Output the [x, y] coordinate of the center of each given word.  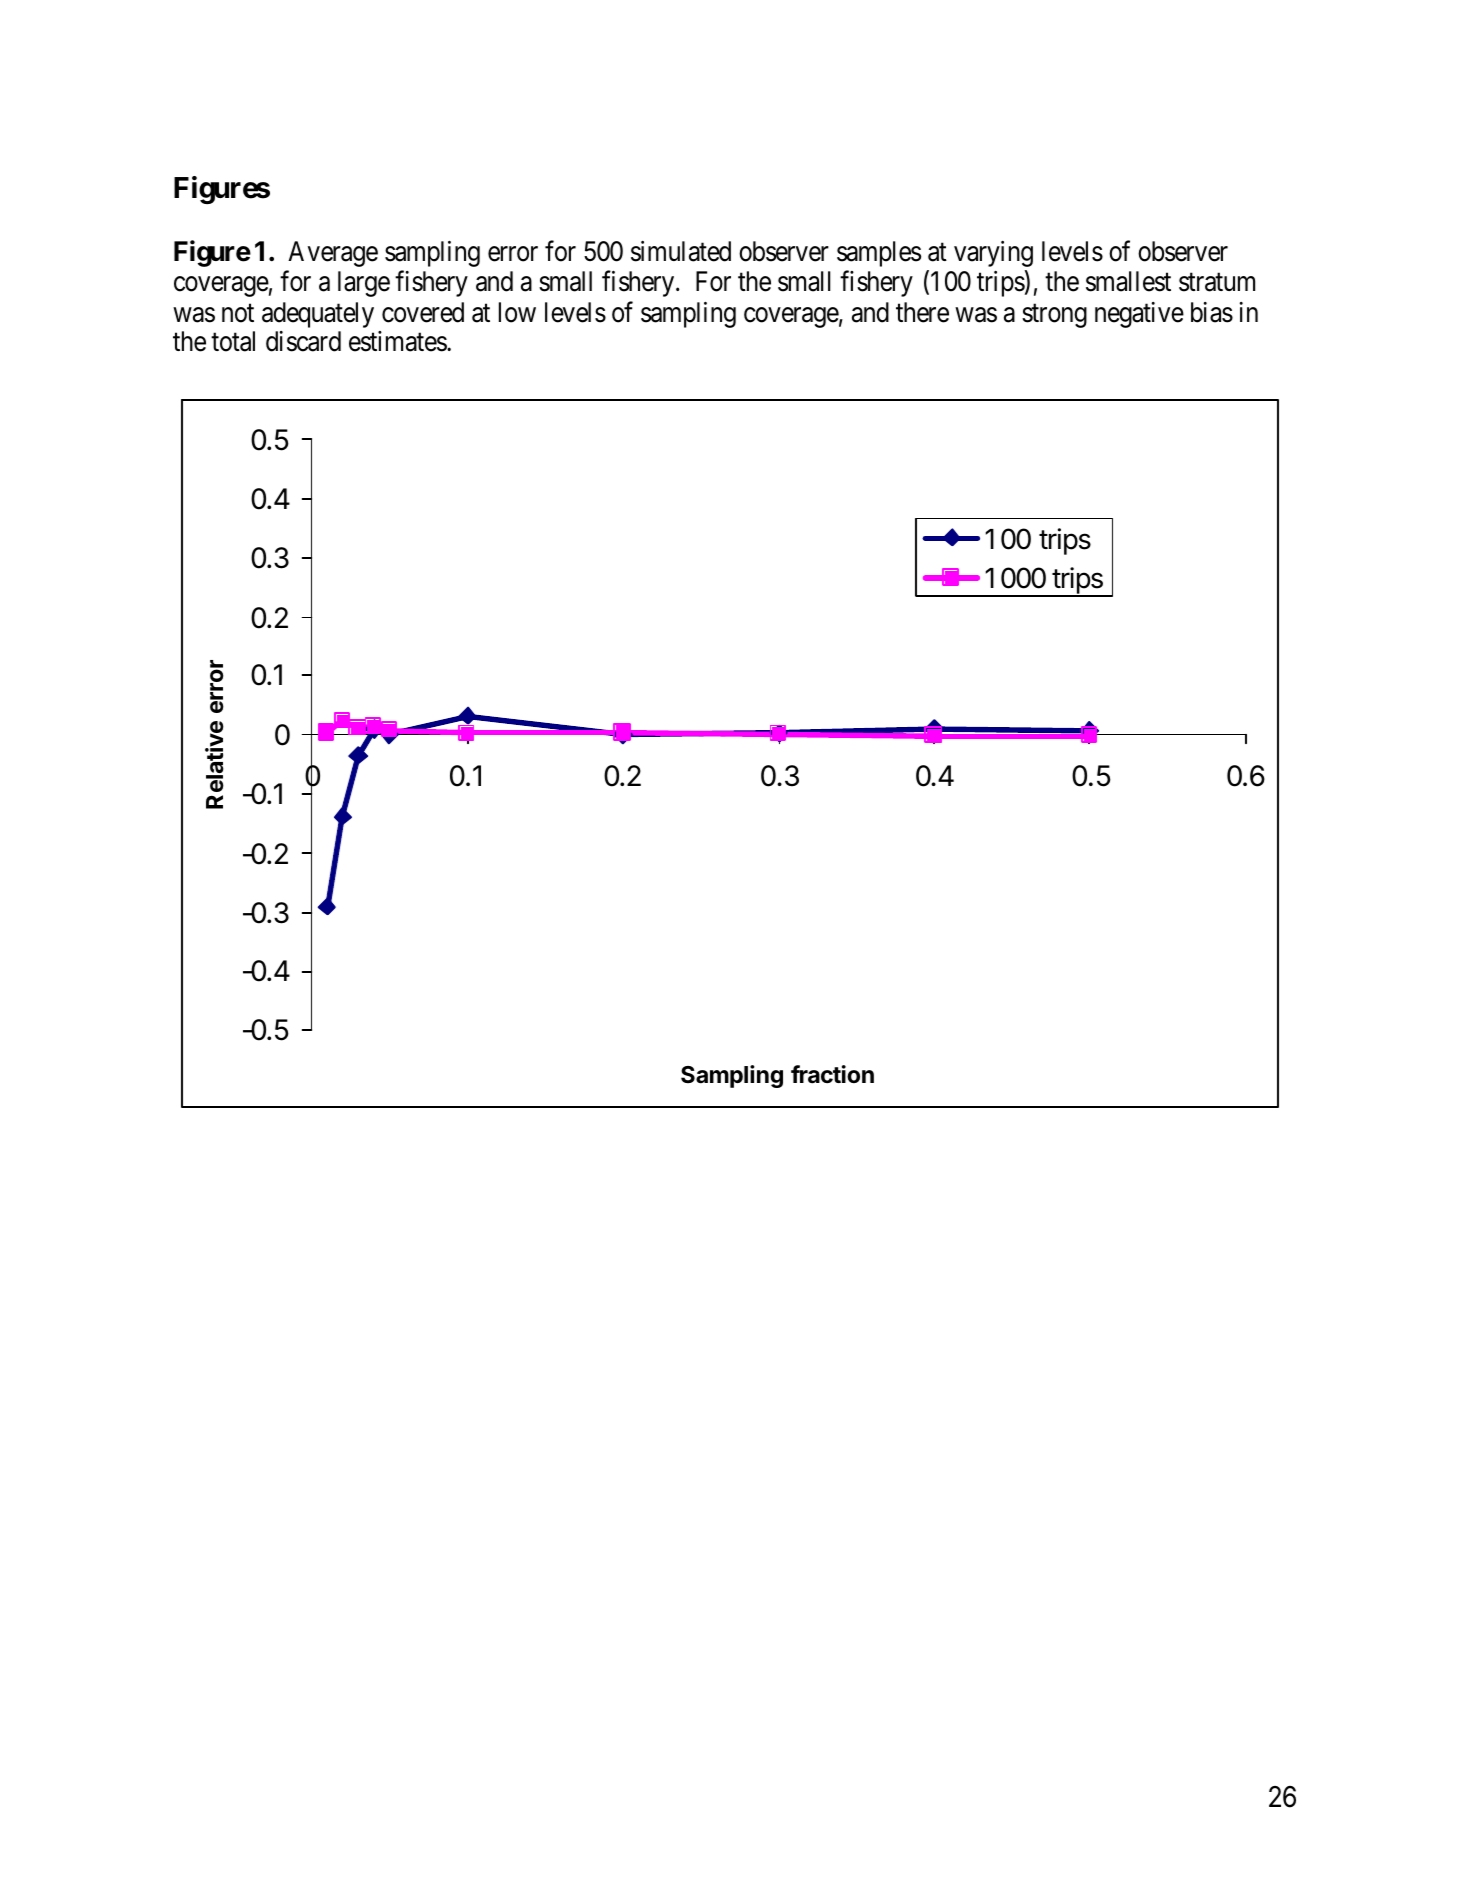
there [922, 312]
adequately [318, 315]
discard [303, 341]
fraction [832, 1074]
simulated [681, 251]
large [364, 284]
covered [423, 312]
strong [1054, 316]
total [233, 341]
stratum [1217, 283]
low [517, 312]
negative [1139, 315]
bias [1212, 312]
